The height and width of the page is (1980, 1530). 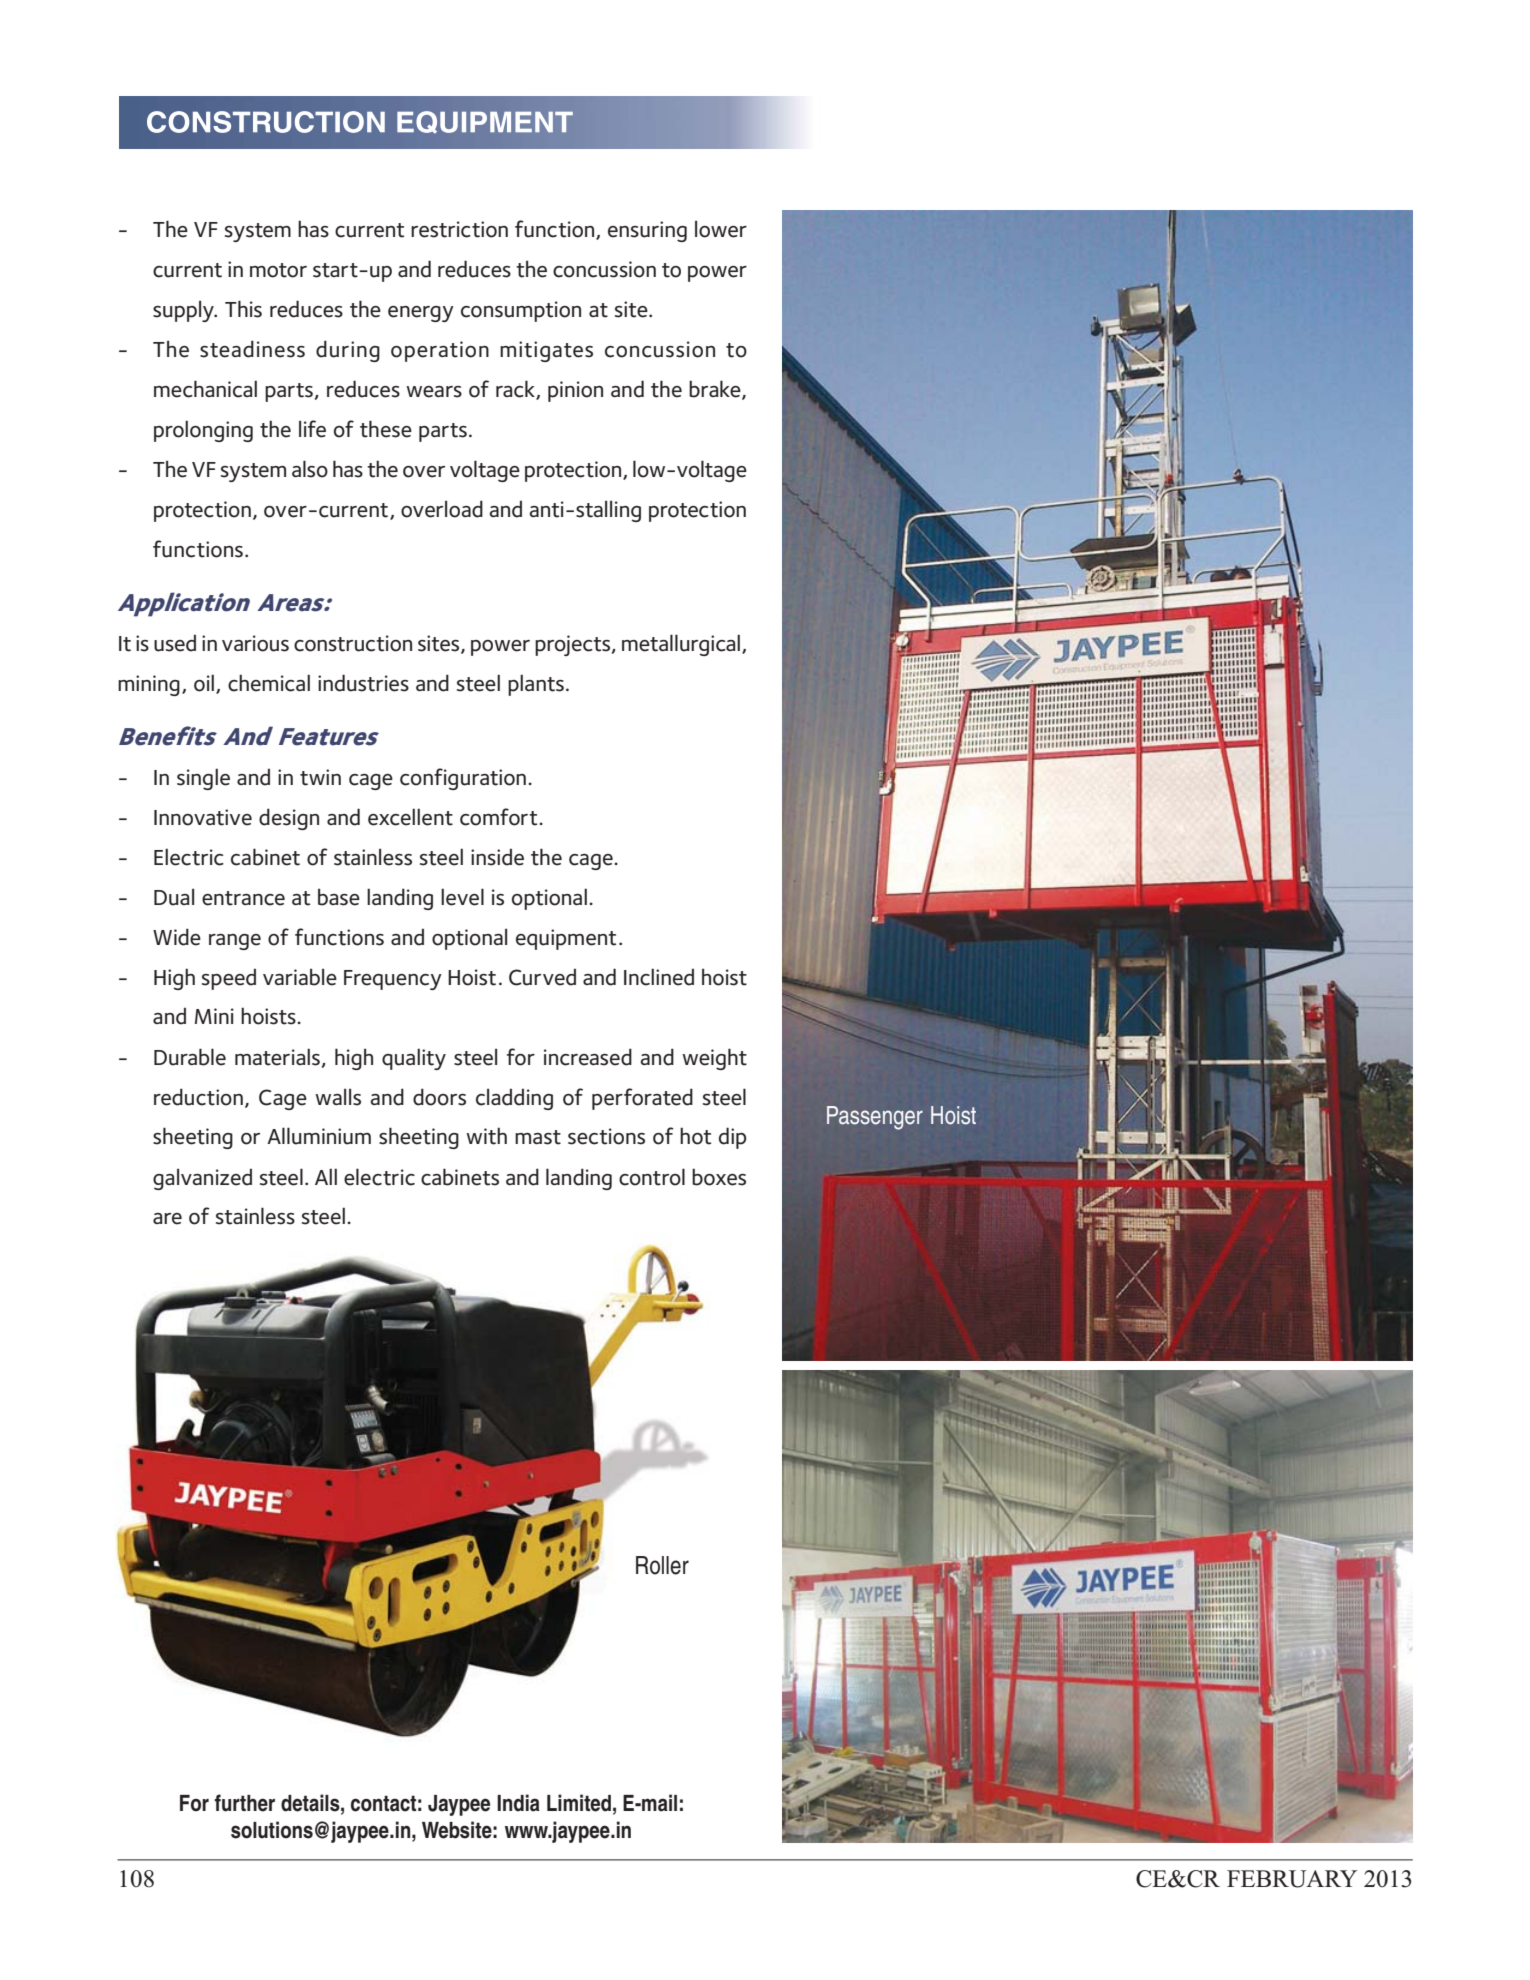 I want to click on materials, so click(x=277, y=1057).
